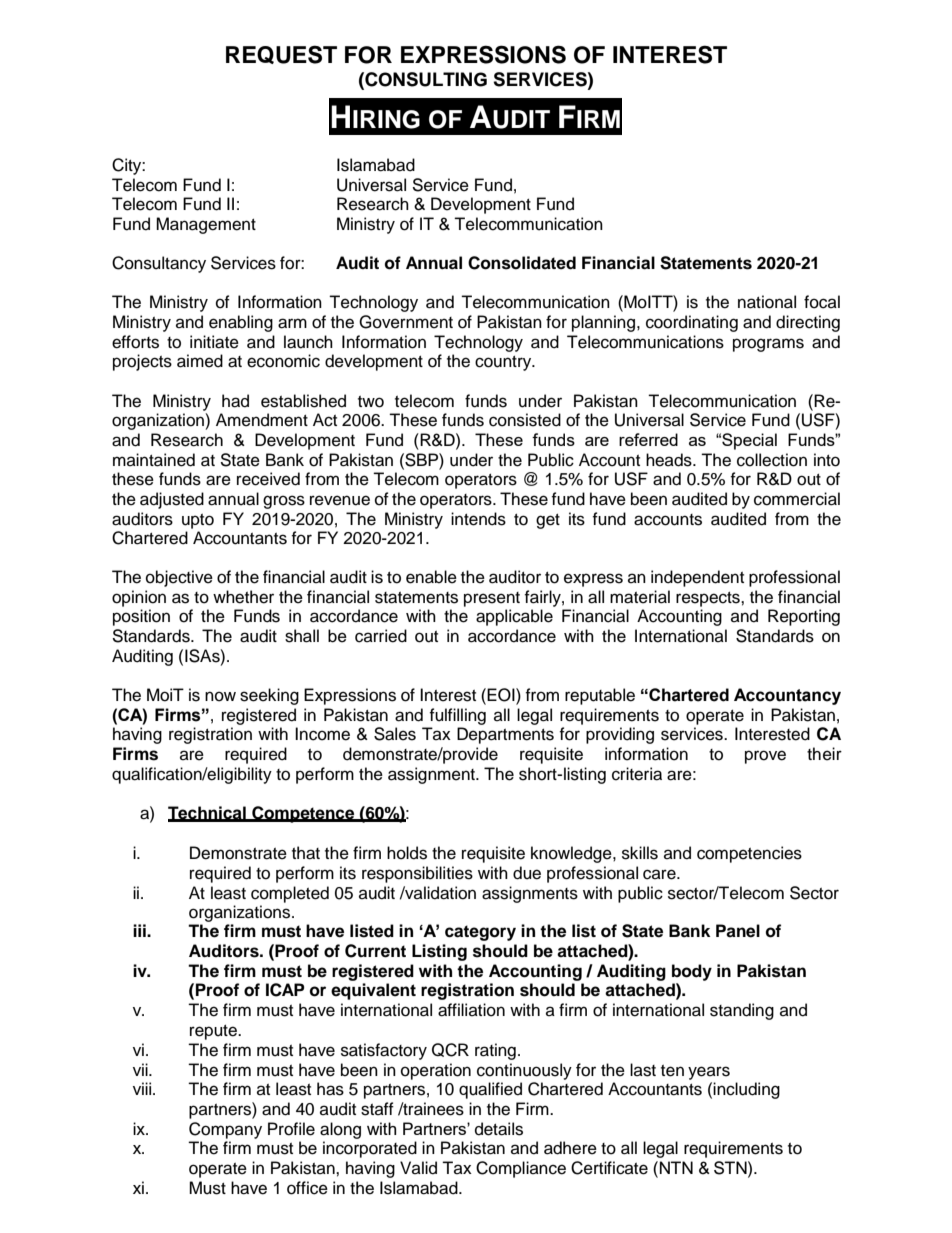  Describe the element at coordinates (480, 933) in the document. I see `category` at that location.
